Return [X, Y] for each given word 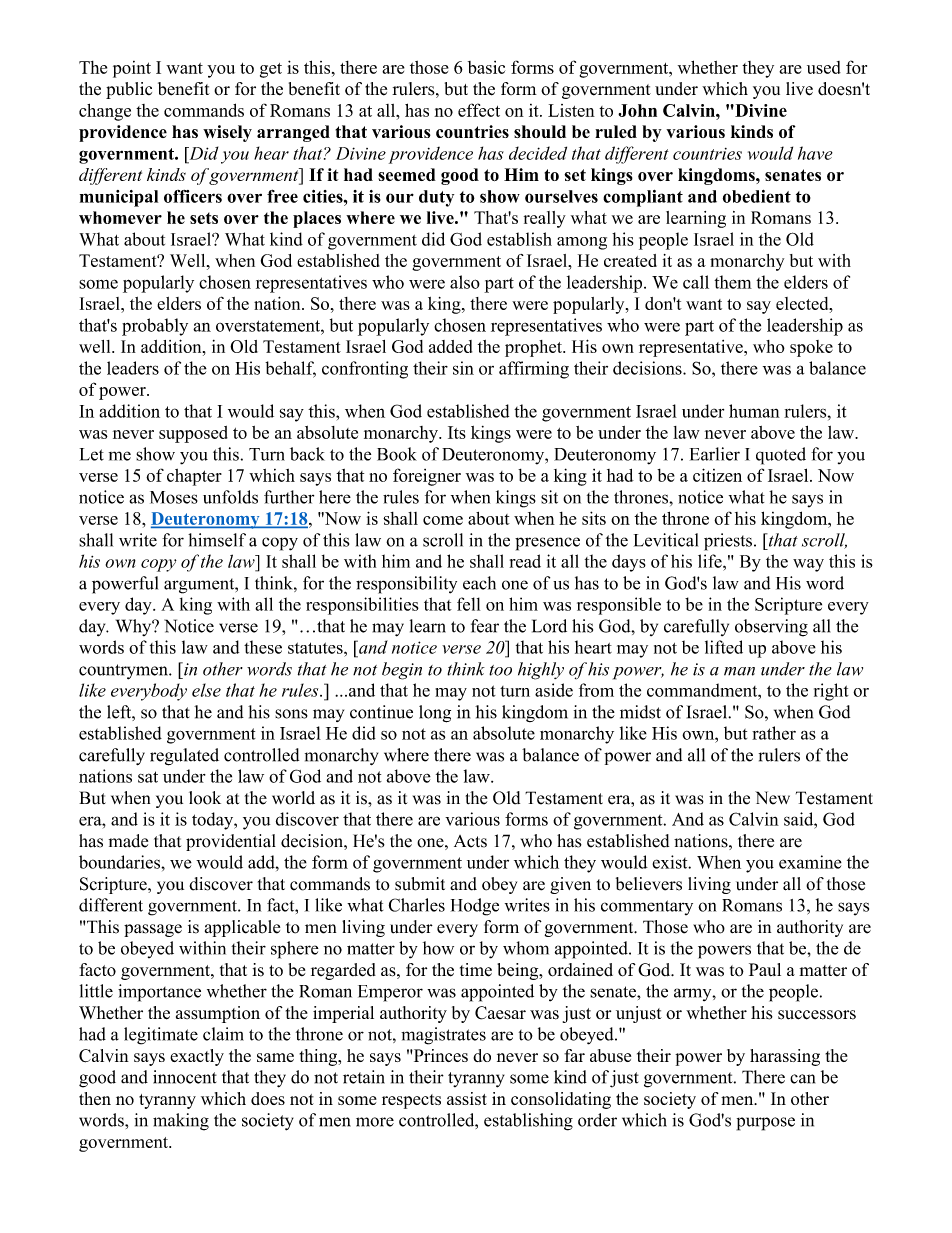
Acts [470, 841]
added [450, 346]
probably [155, 327]
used [824, 67]
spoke [811, 348]
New [772, 798]
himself [217, 540]
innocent [185, 1077]
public [129, 90]
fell [468, 604]
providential [231, 842]
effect [479, 110]
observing [771, 628]
